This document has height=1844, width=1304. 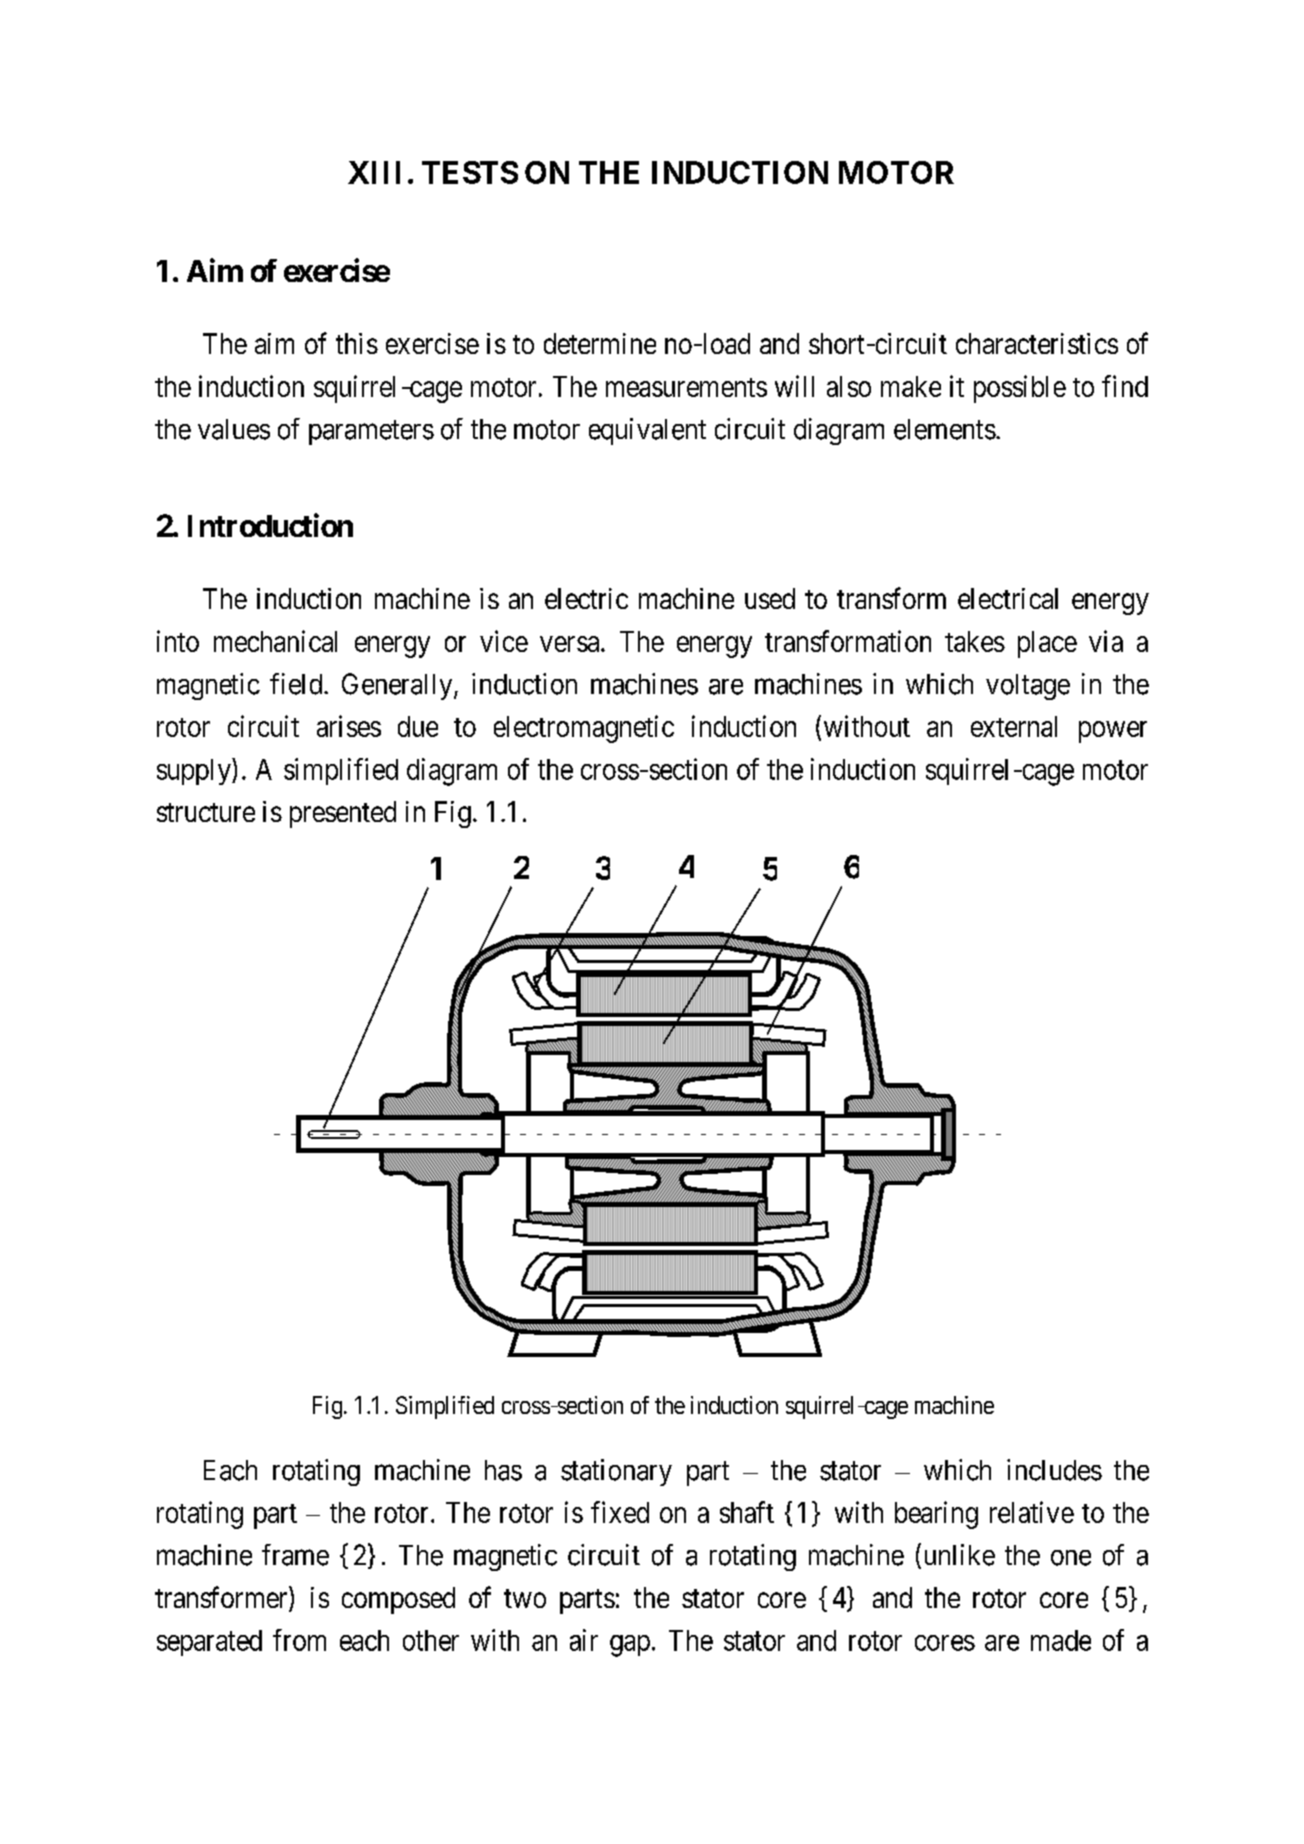 I want to click on includes, so click(x=1054, y=1470).
